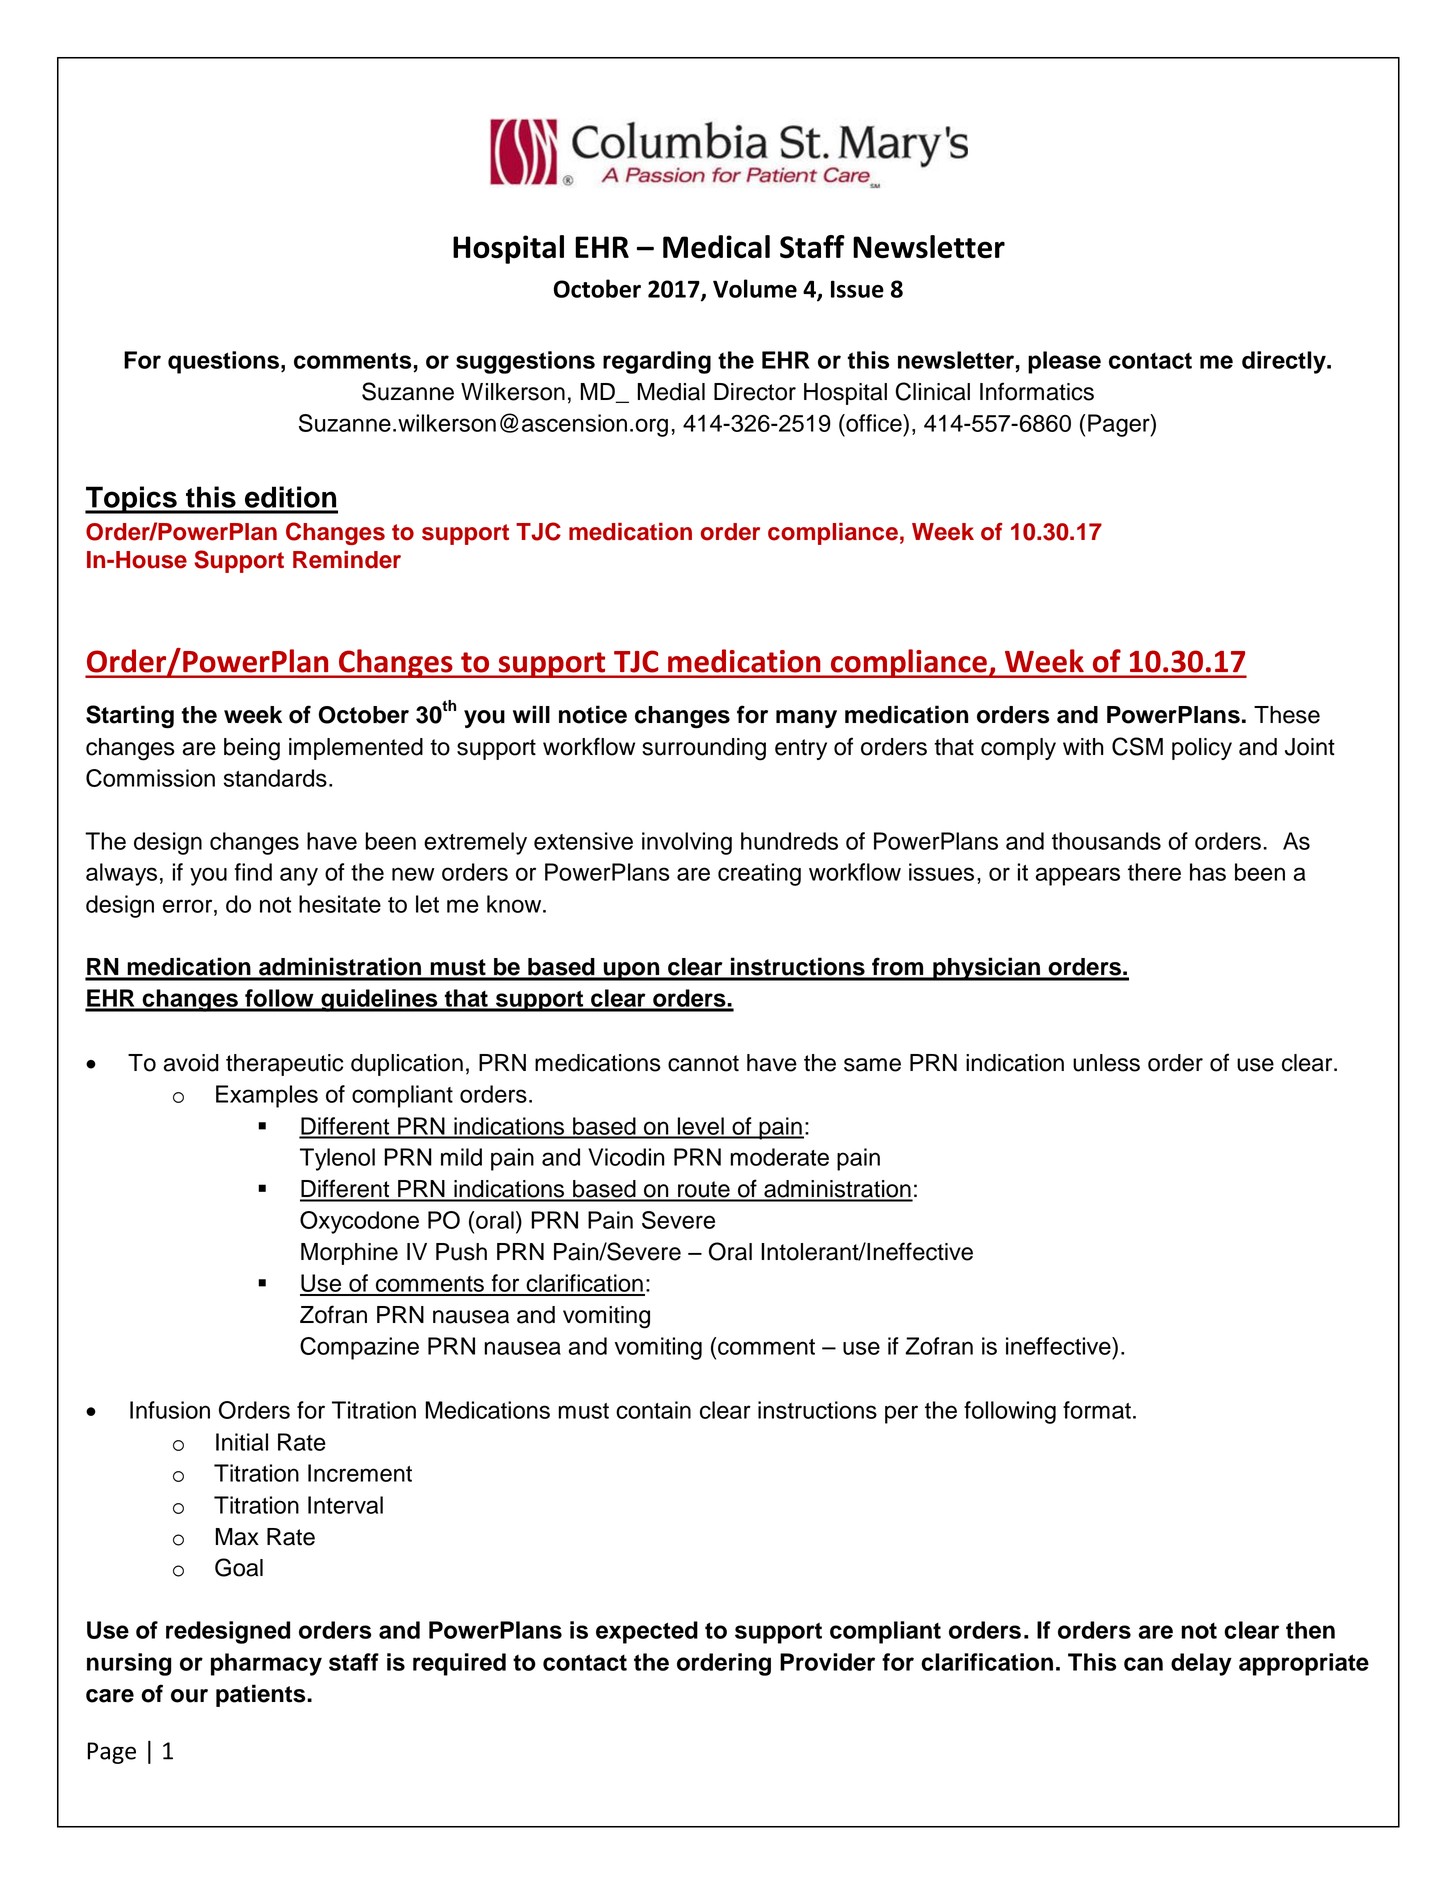 This image has width=1456, height=1884. I want to click on unless, so click(1106, 1063).
